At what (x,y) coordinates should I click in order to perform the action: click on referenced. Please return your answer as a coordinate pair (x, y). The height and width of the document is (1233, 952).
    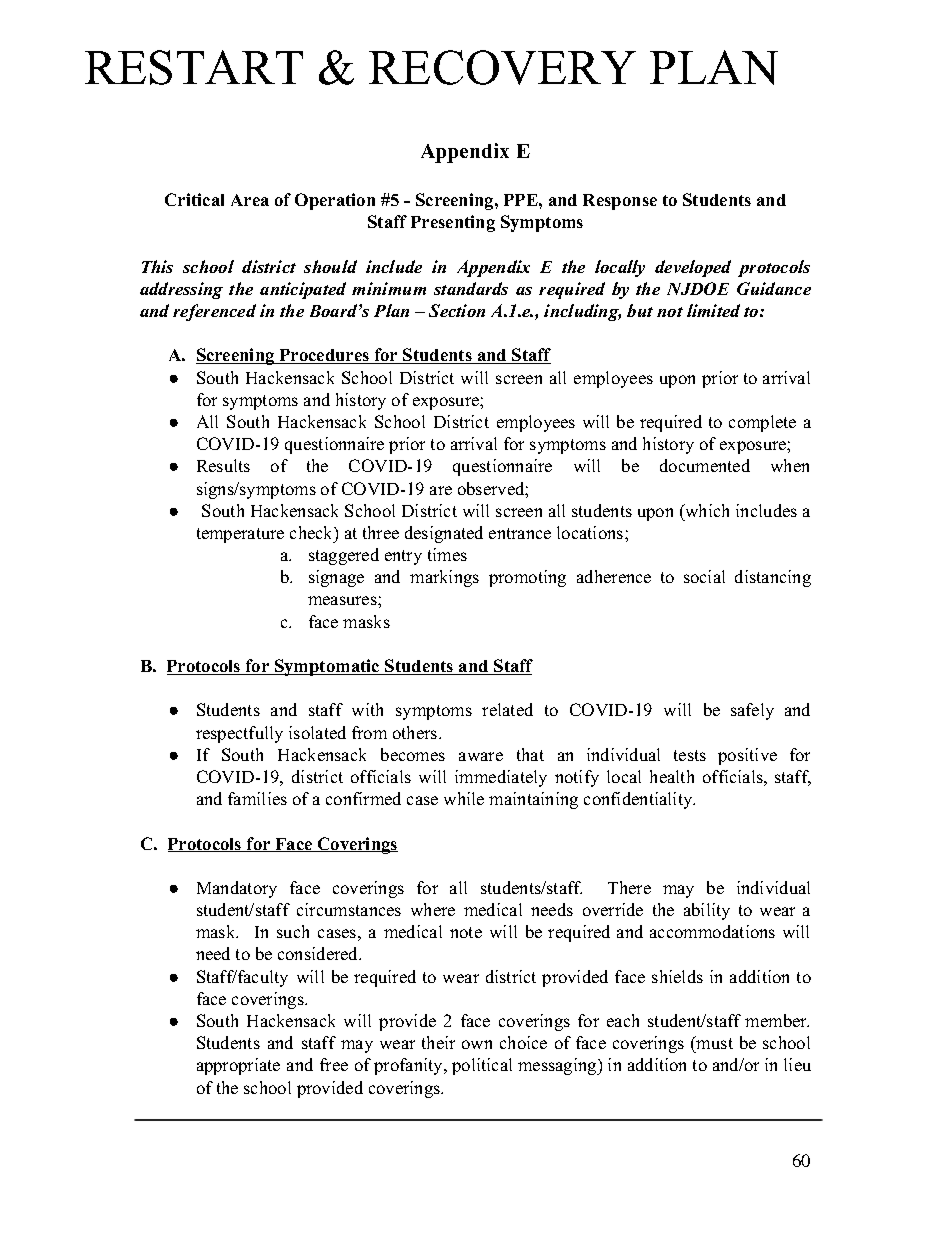
    Looking at the image, I should click on (214, 312).
